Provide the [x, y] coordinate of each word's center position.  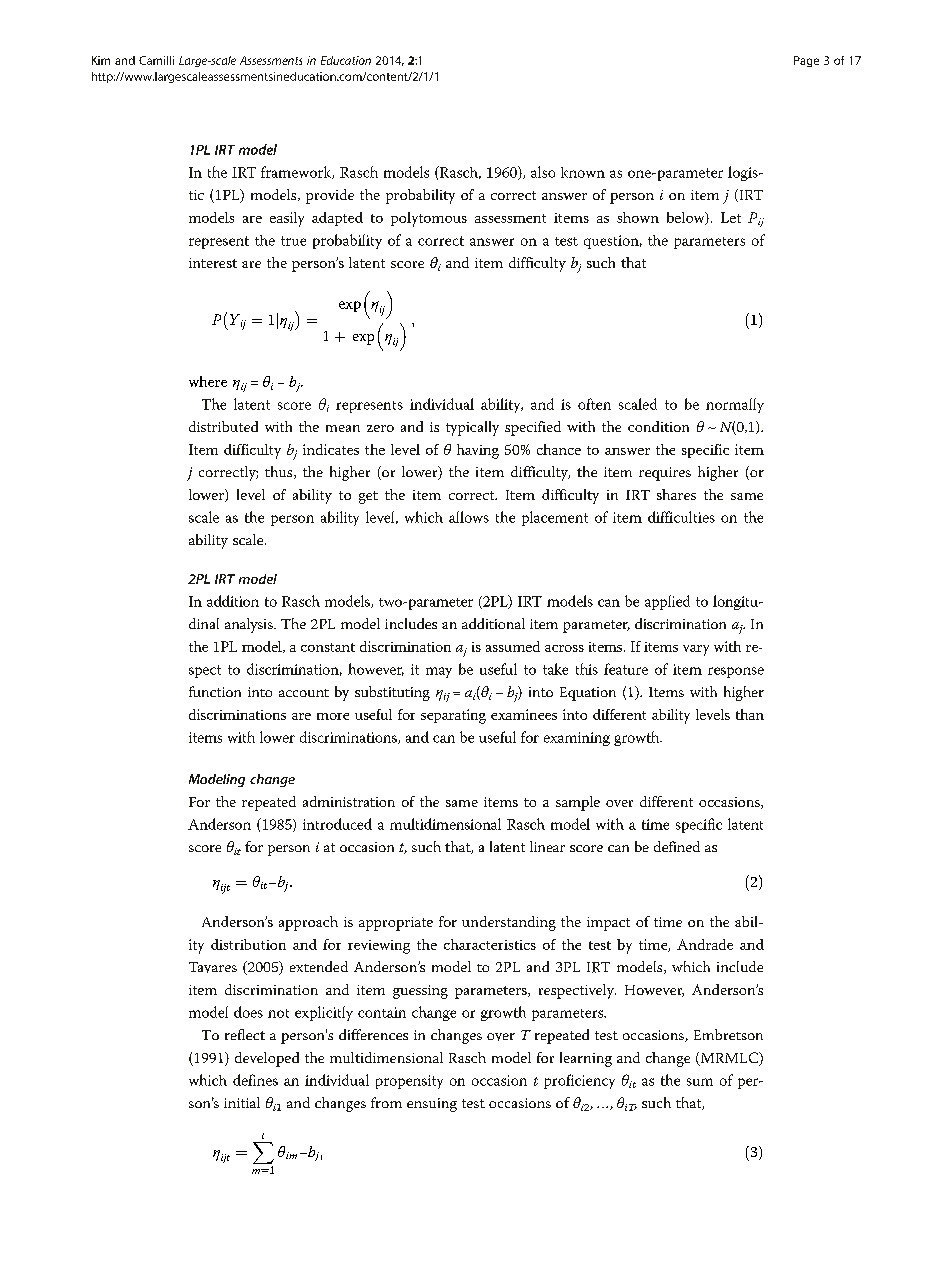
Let [731, 217]
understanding [509, 923]
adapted [337, 219]
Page [806, 61]
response [736, 672]
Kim [101, 60]
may [439, 672]
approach [308, 923]
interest [213, 263]
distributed [223, 426]
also [543, 172]
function [215, 691]
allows [469, 517]
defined [677, 846]
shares [676, 494]
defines [255, 1080]
